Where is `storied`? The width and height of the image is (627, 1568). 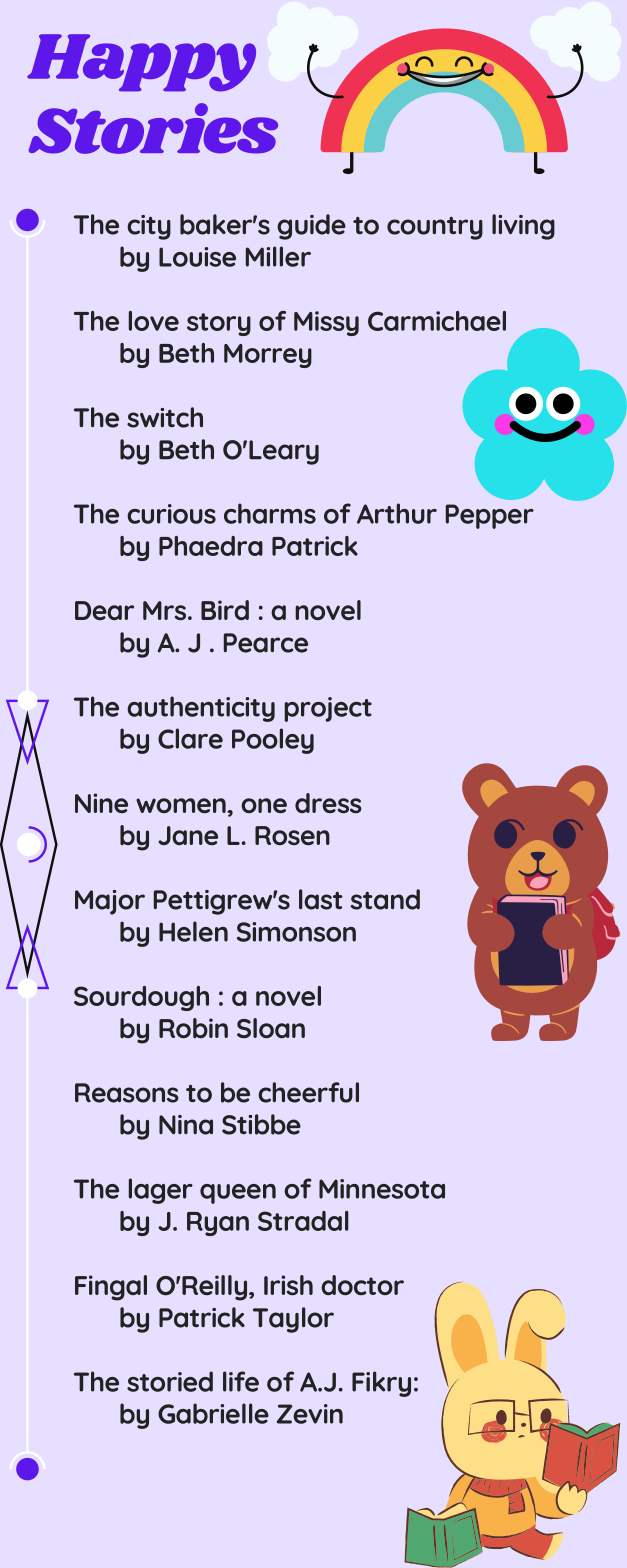
storied is located at coordinates (170, 1381).
